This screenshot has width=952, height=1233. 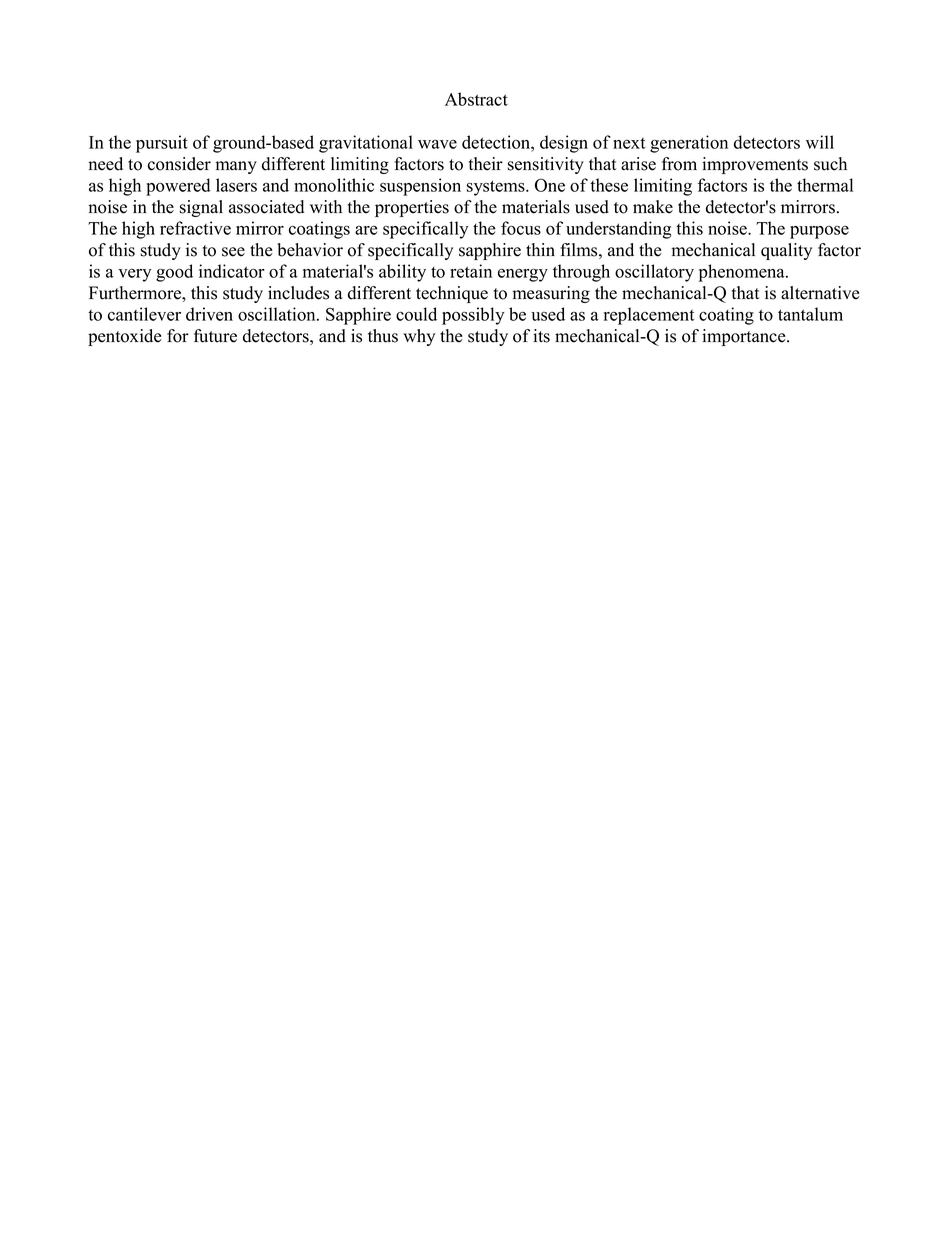 I want to click on importance, so click(x=745, y=337).
